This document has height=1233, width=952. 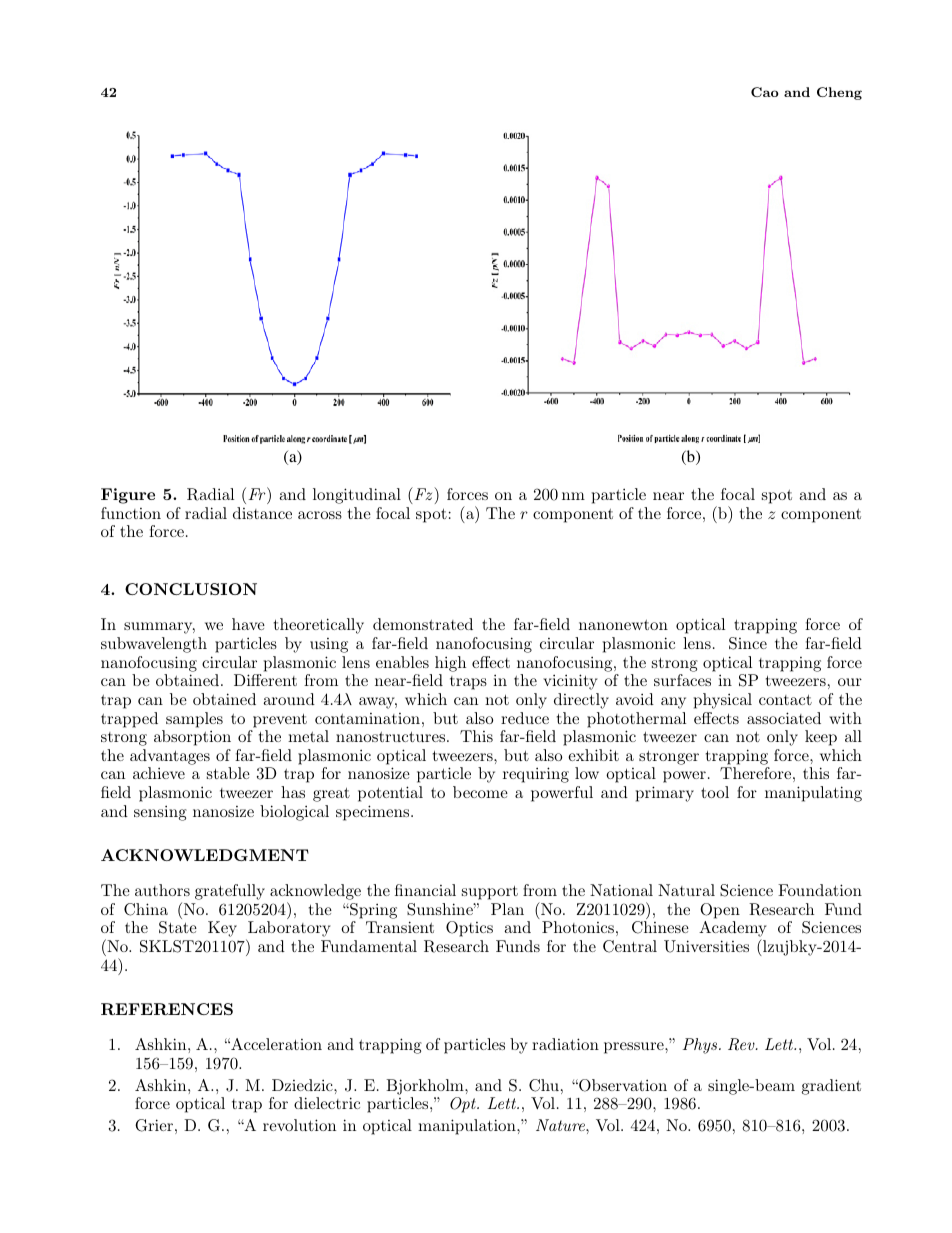 I want to click on Cheng, so click(x=839, y=93).
